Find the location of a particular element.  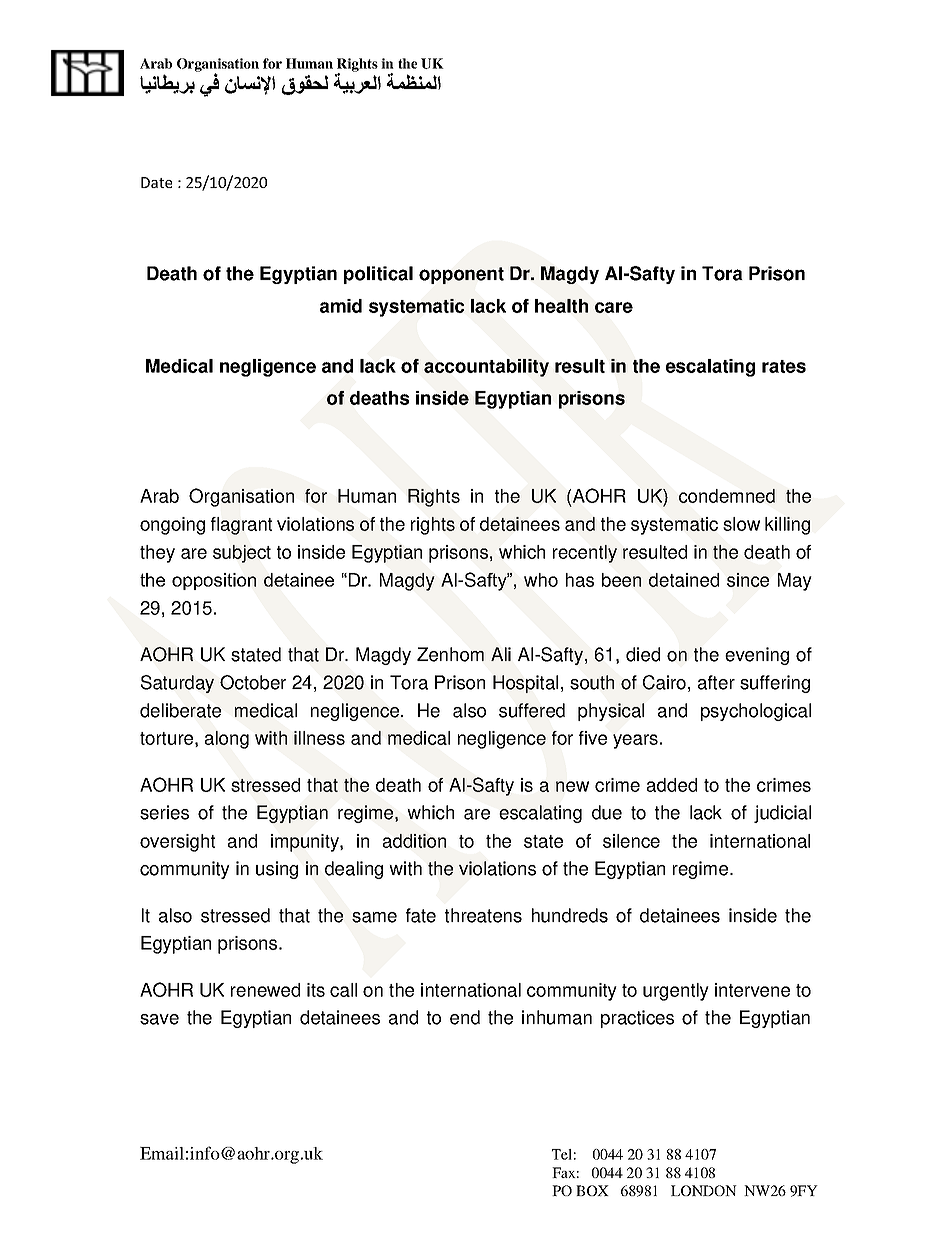

care is located at coordinates (614, 307).
